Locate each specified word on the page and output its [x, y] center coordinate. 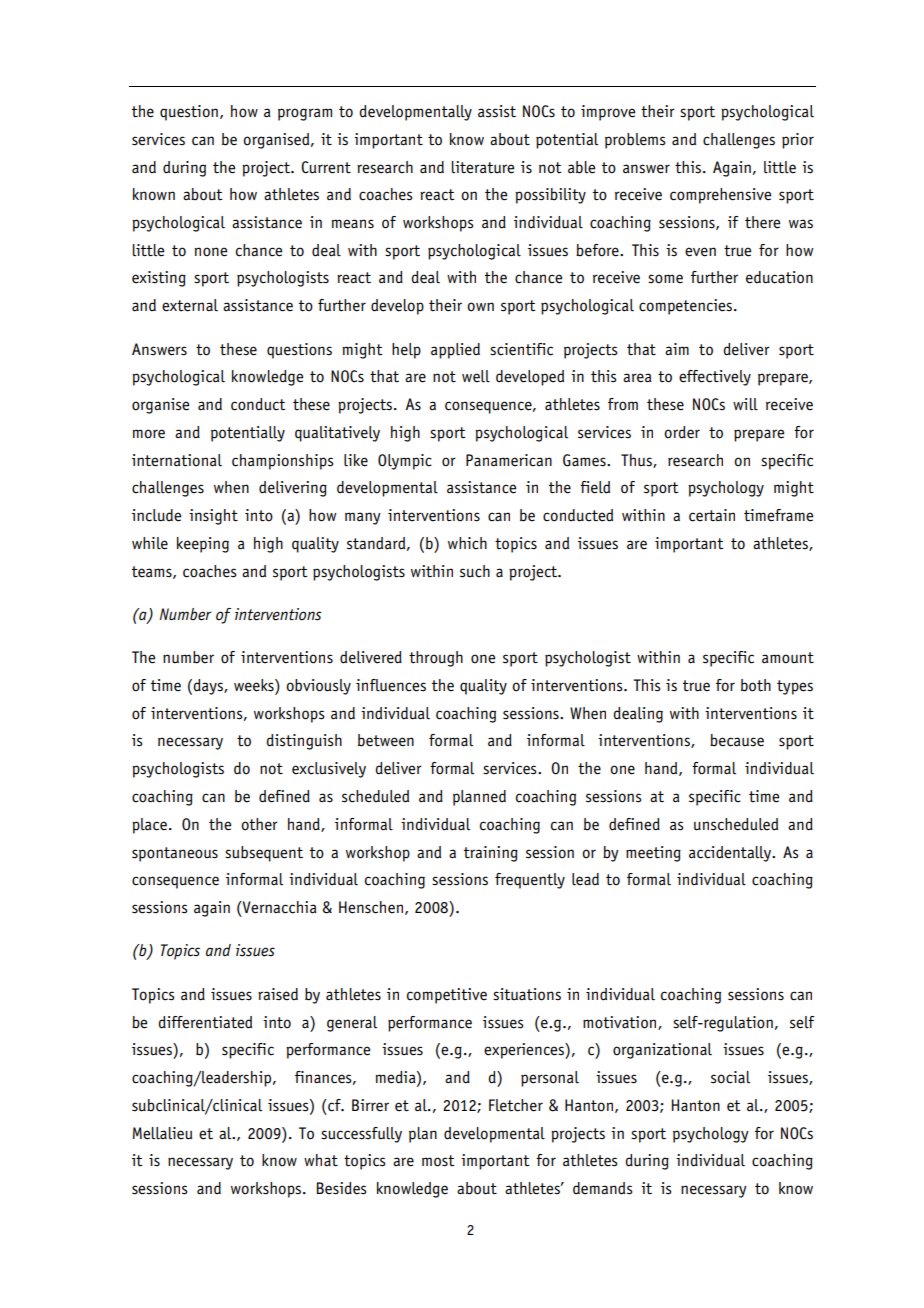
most [438, 1161]
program [305, 114]
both [756, 685]
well [476, 376]
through [436, 659]
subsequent [264, 854]
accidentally [731, 854]
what [321, 1160]
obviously [318, 687]
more [149, 434]
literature [482, 167]
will [745, 404]
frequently [530, 881]
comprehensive [720, 196]
